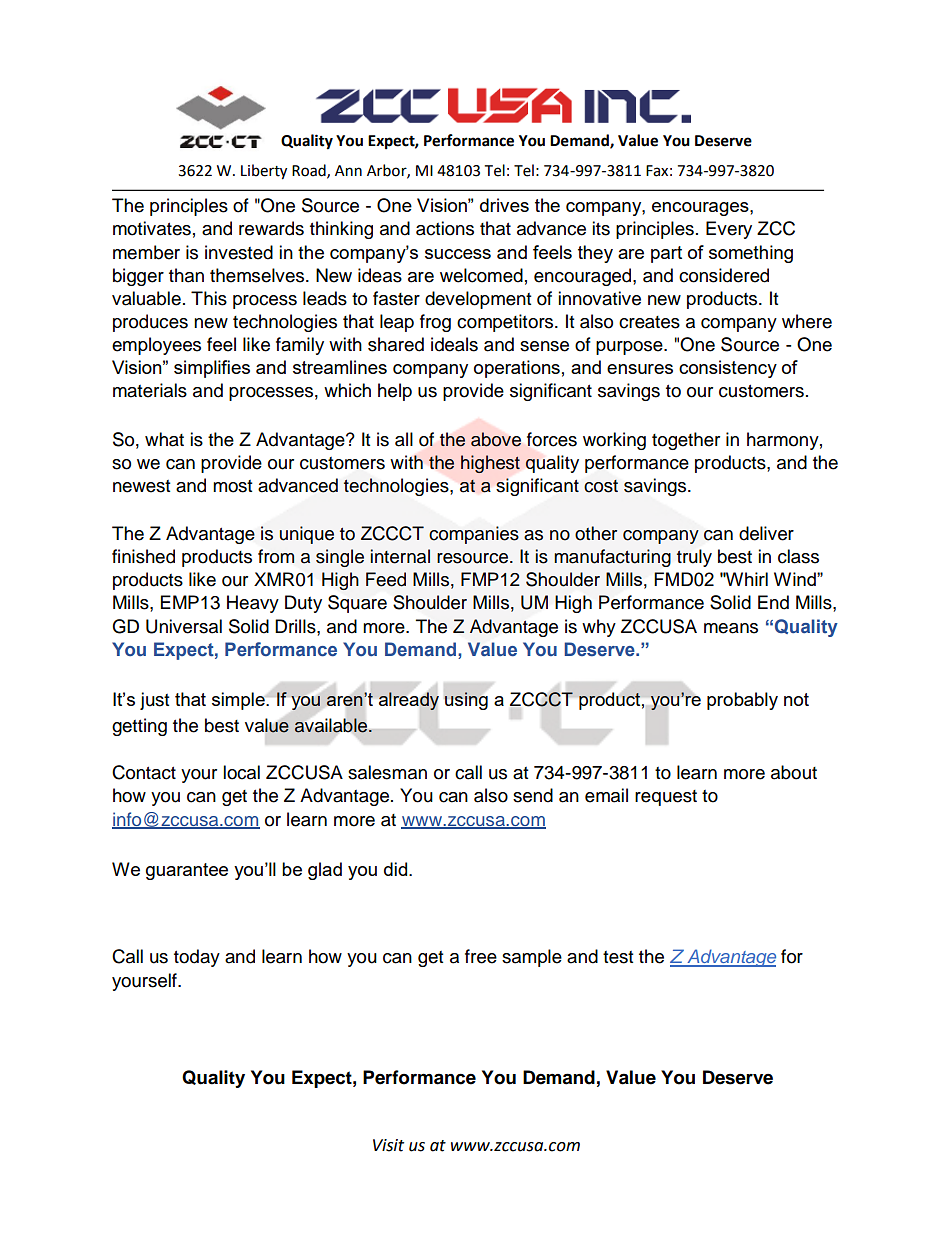 This screenshot has width=952, height=1233. I want to click on Every, so click(729, 230).
